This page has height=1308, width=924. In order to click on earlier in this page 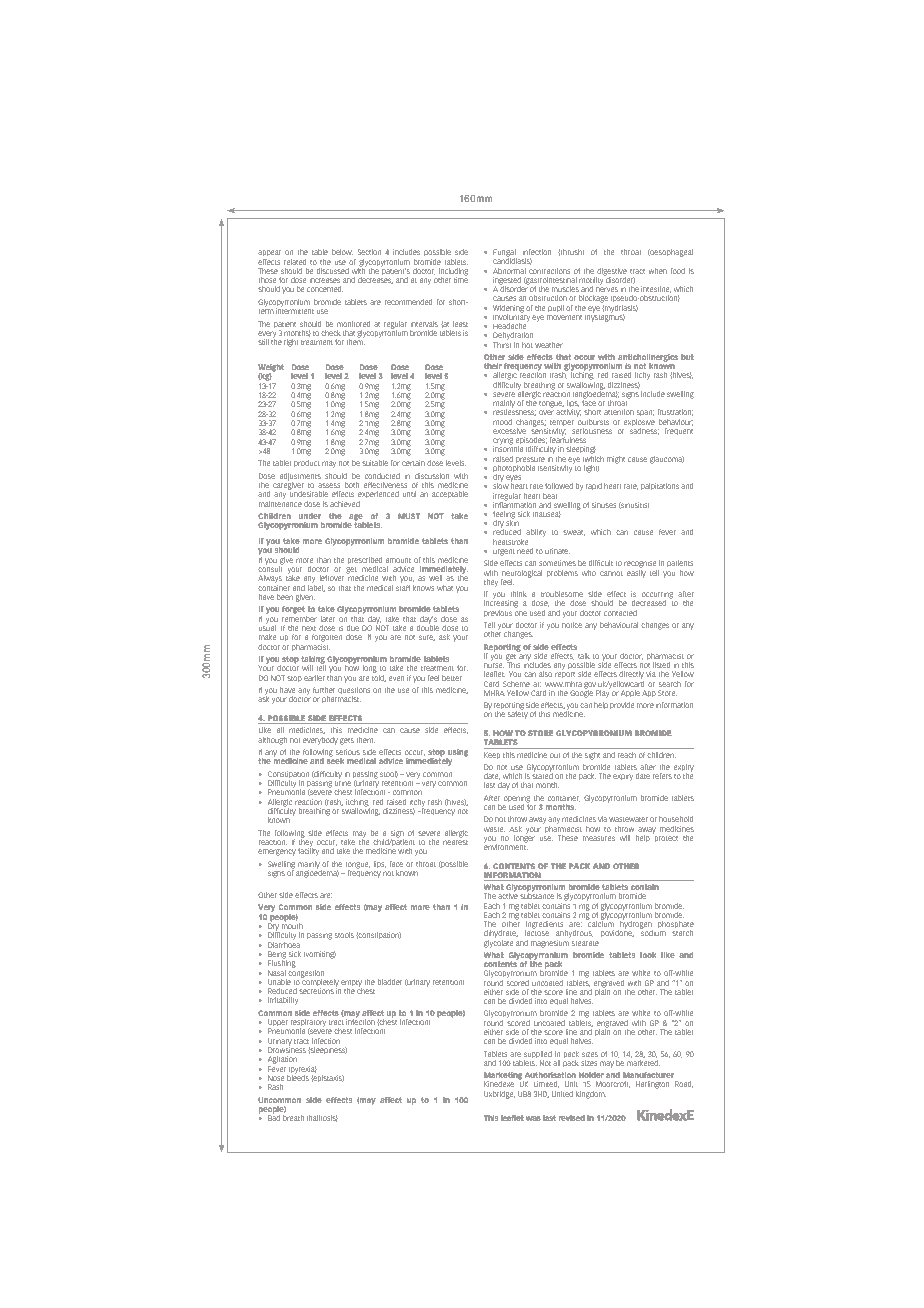, I will do `click(314, 678)`.
